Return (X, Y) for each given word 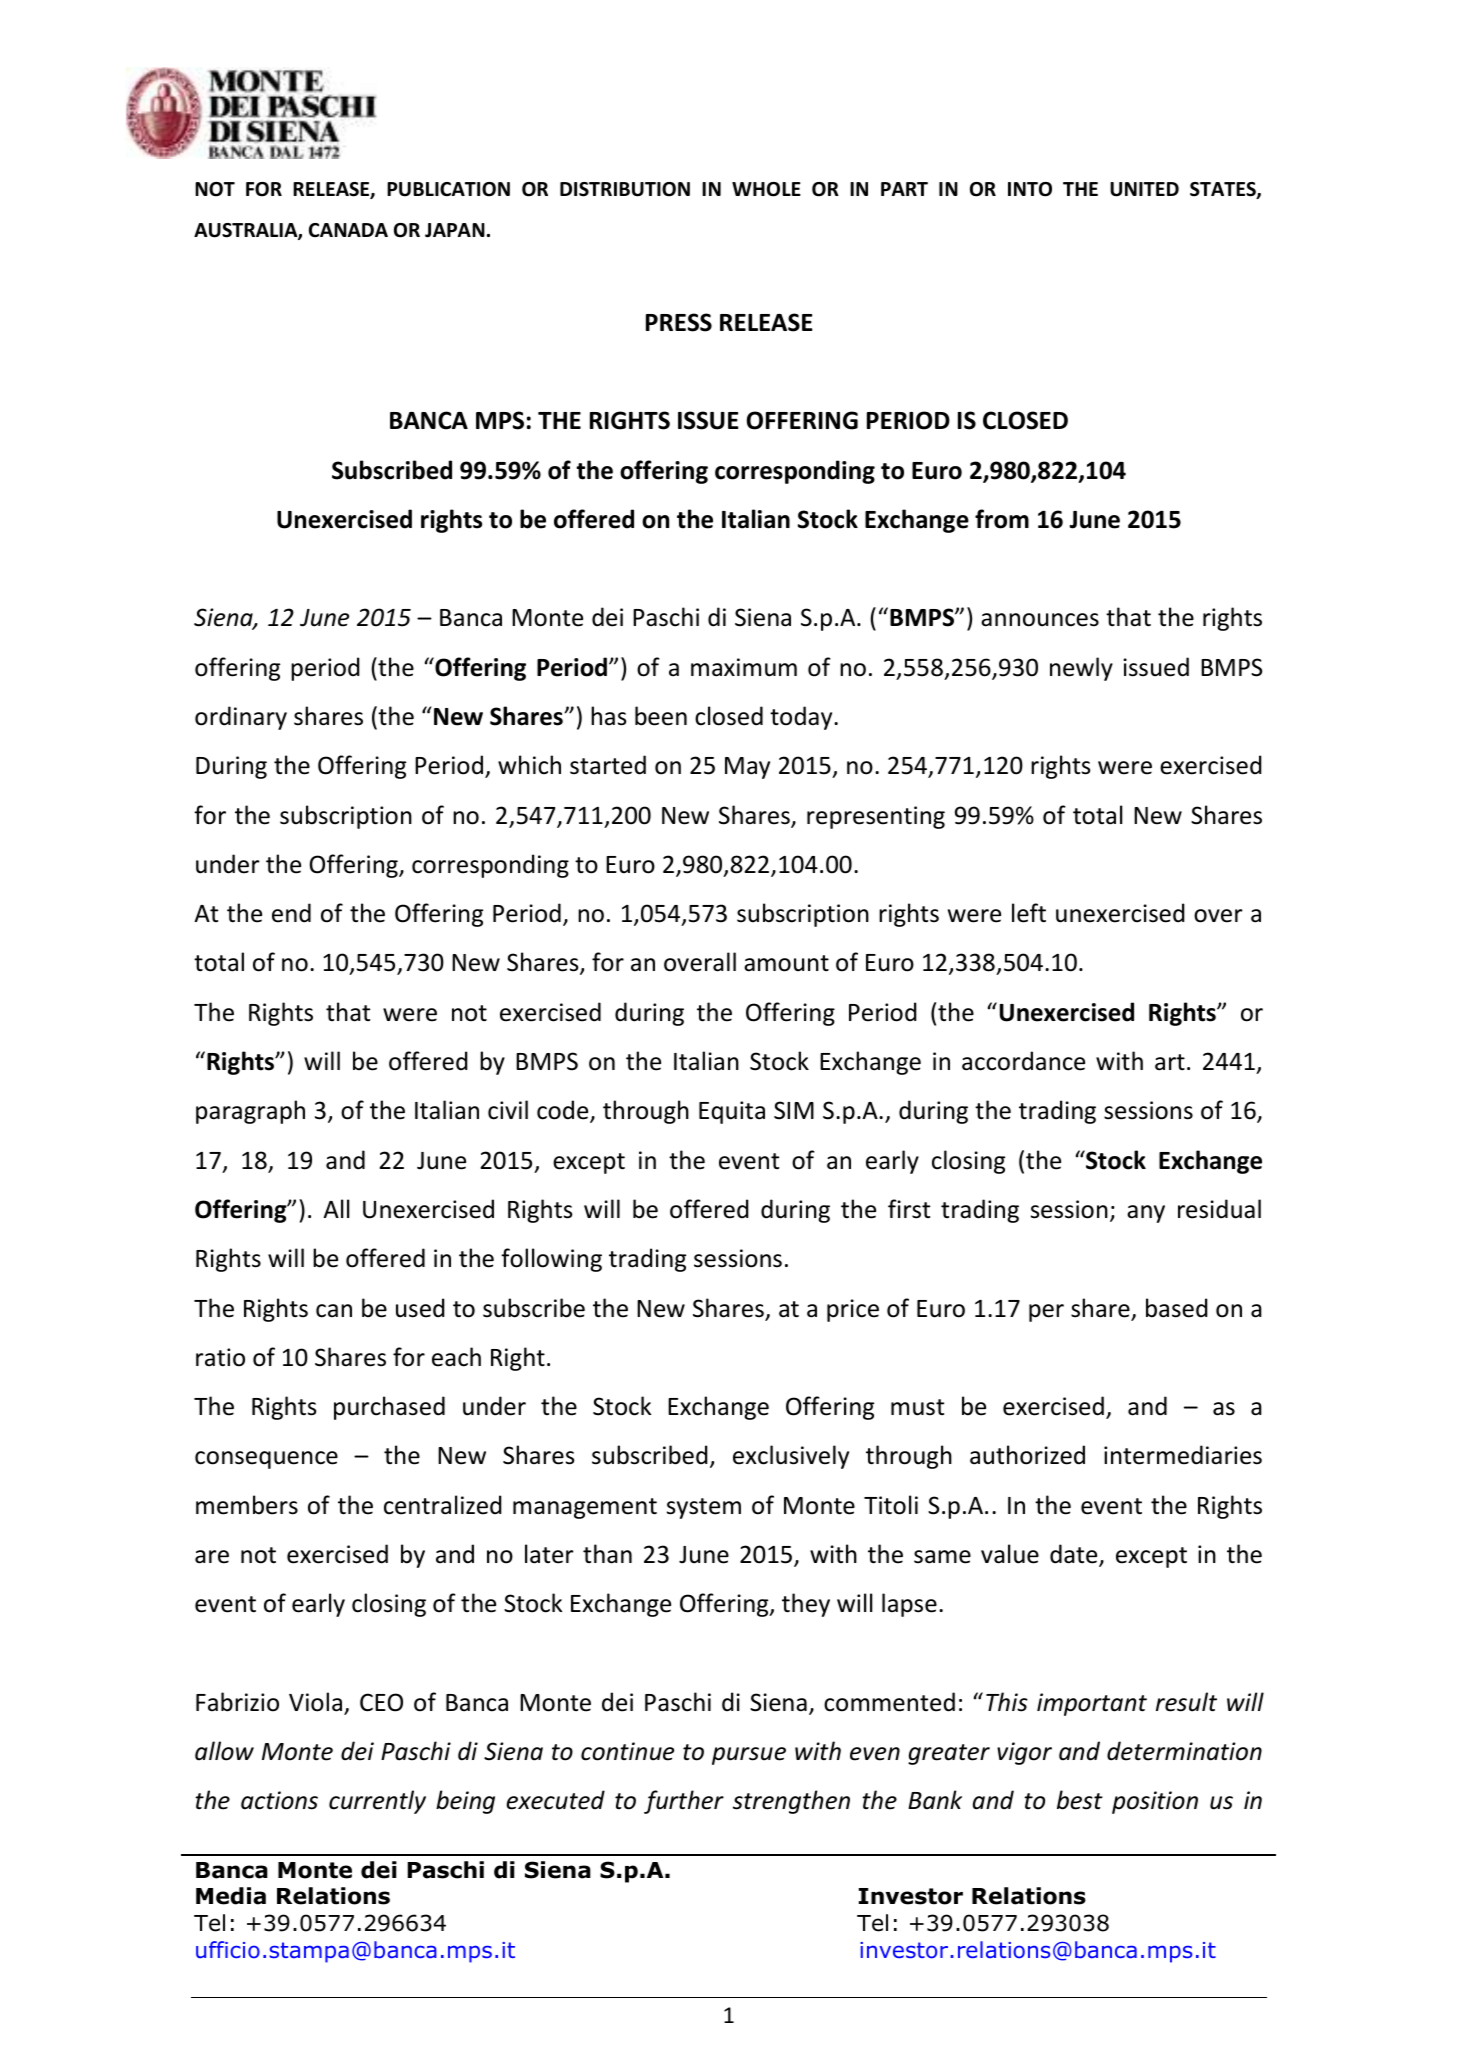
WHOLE (766, 189)
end (291, 913)
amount (786, 963)
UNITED (1144, 189)
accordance (1023, 1061)
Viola (315, 1702)
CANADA (348, 230)
